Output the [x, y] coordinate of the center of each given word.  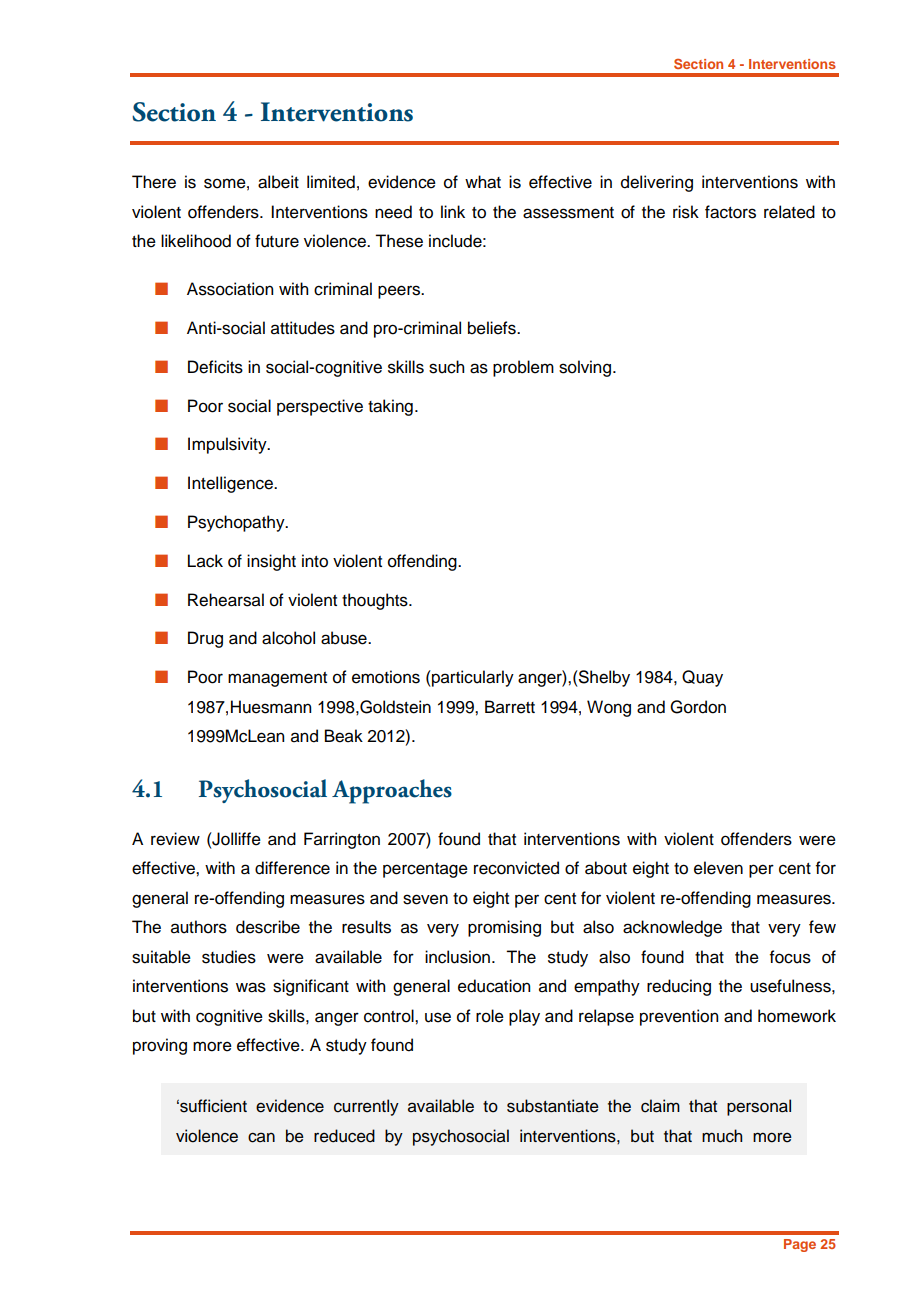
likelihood [196, 241]
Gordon [698, 707]
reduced [344, 1136]
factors [730, 212]
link [453, 211]
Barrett [510, 707]
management [277, 679]
